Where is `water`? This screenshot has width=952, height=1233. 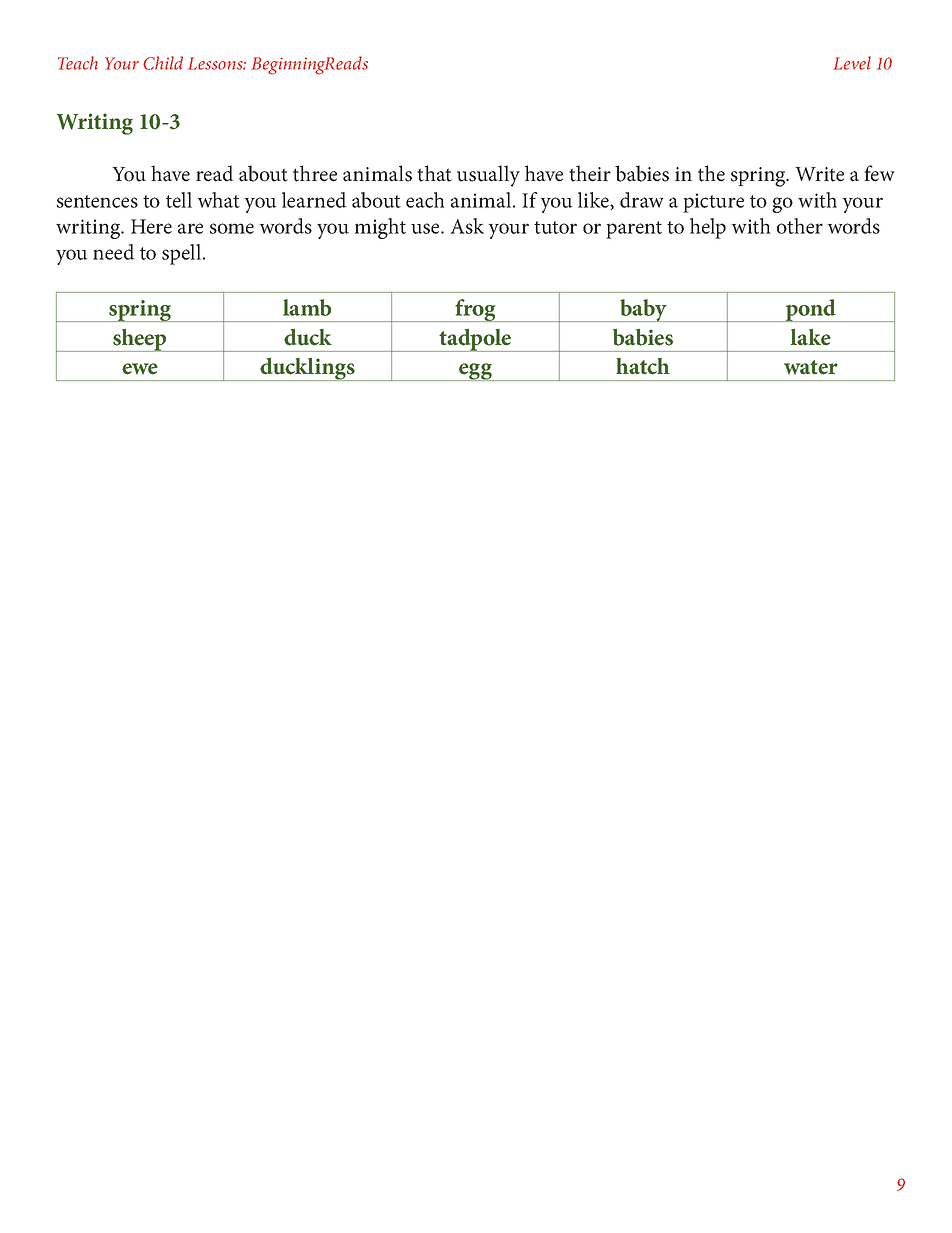 water is located at coordinates (811, 367).
